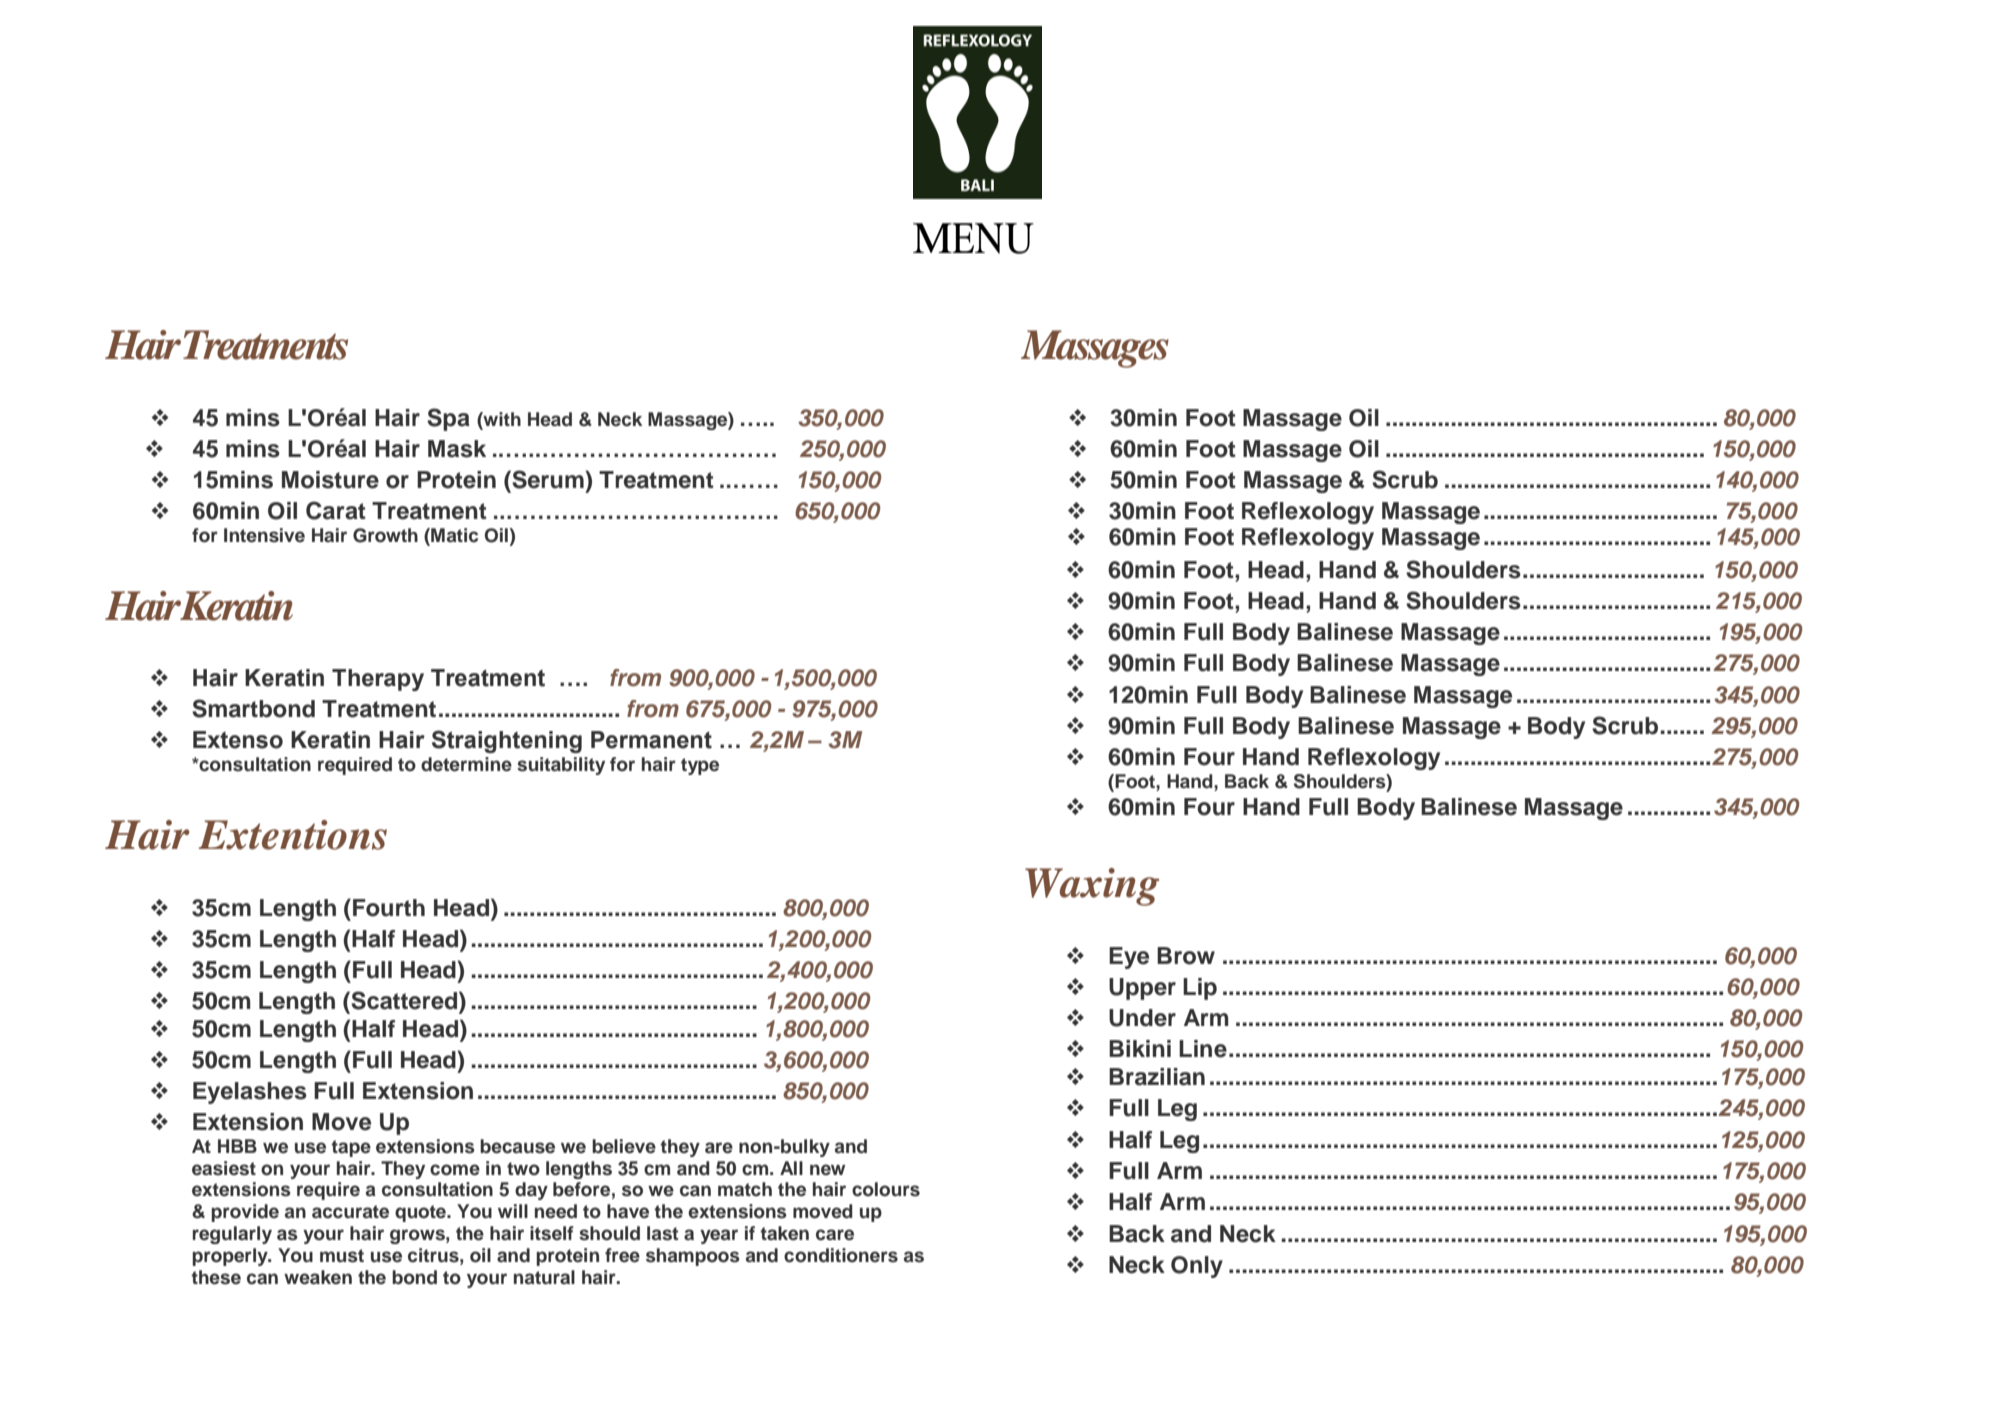 The height and width of the page is (1410, 1993). Describe the element at coordinates (342, 1256) in the page. I see `must` at that location.
